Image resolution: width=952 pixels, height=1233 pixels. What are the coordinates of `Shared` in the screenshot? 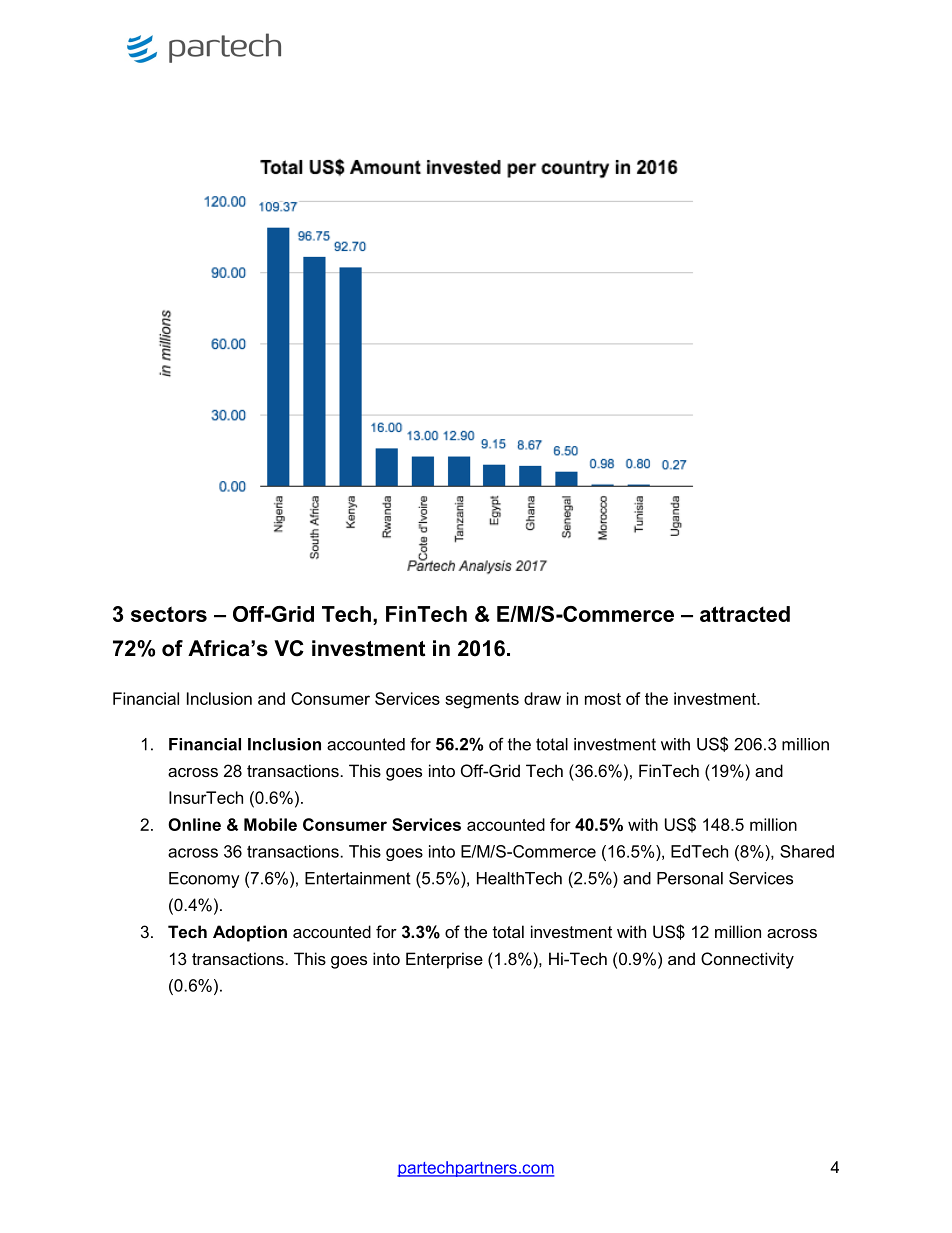 It's located at (807, 851).
